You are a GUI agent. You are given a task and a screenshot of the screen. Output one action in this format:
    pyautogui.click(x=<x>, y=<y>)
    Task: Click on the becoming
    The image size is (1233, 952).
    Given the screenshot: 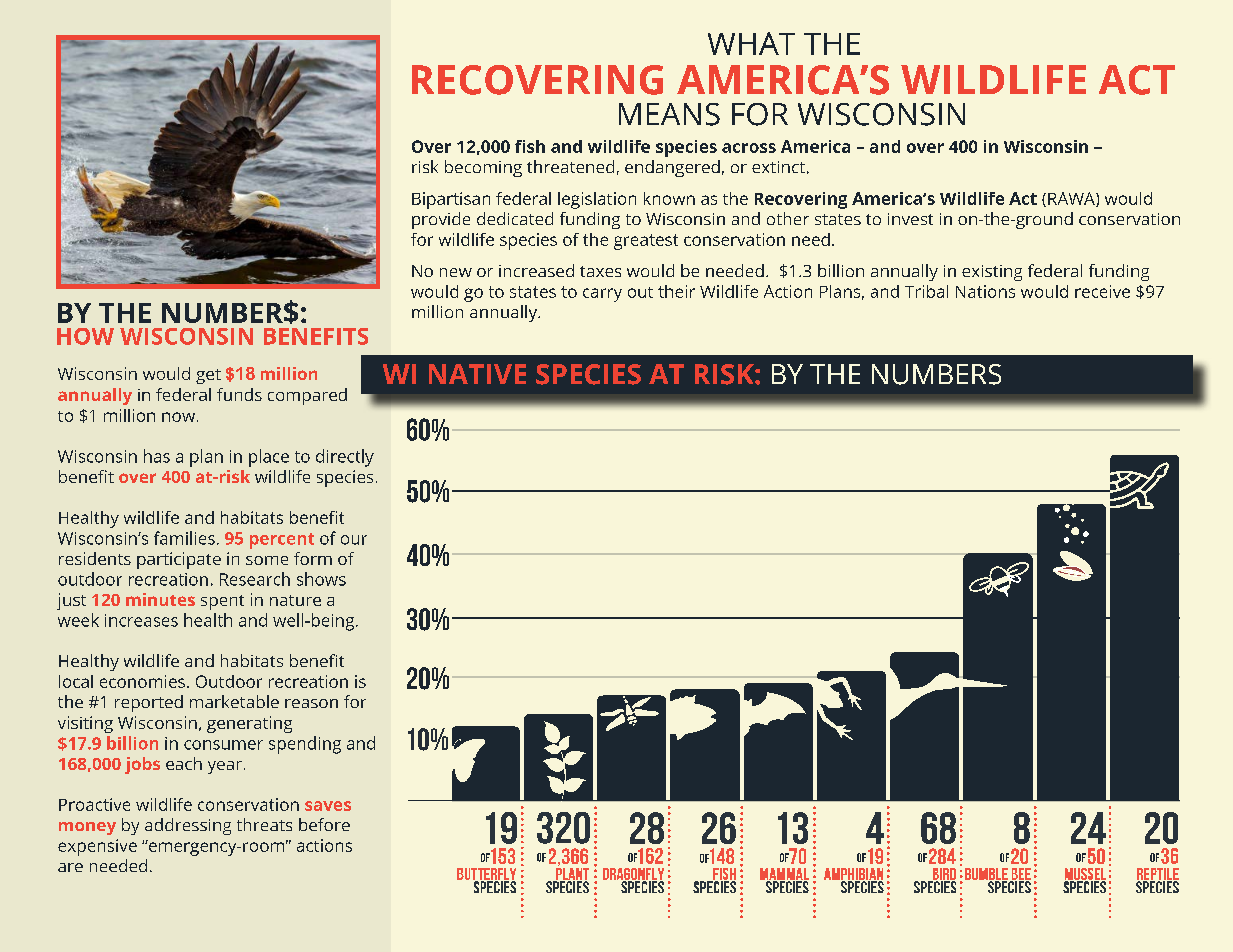 What is the action you would take?
    pyautogui.click(x=483, y=168)
